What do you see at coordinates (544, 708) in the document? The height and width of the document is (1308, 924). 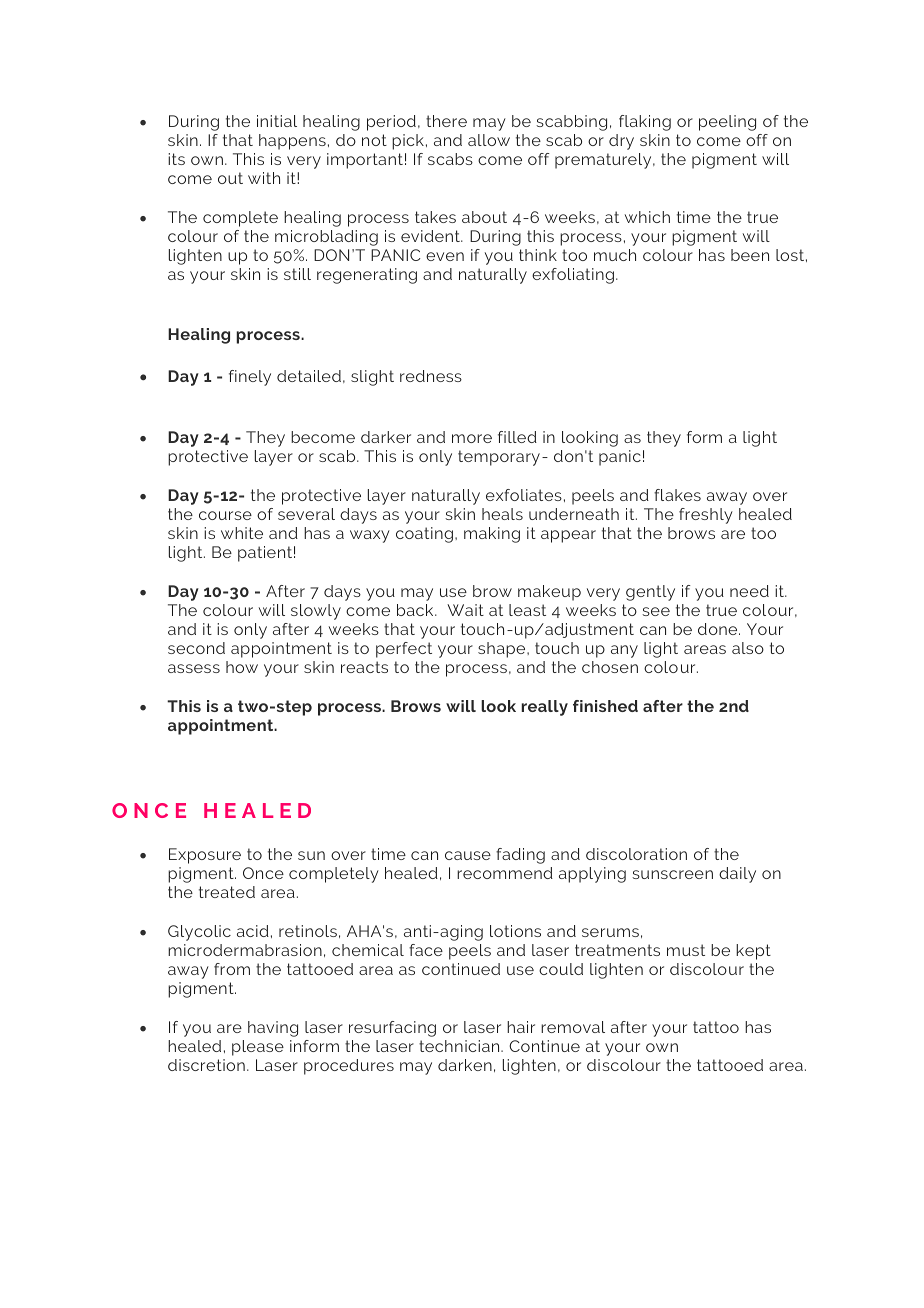 I see `really` at bounding box center [544, 708].
